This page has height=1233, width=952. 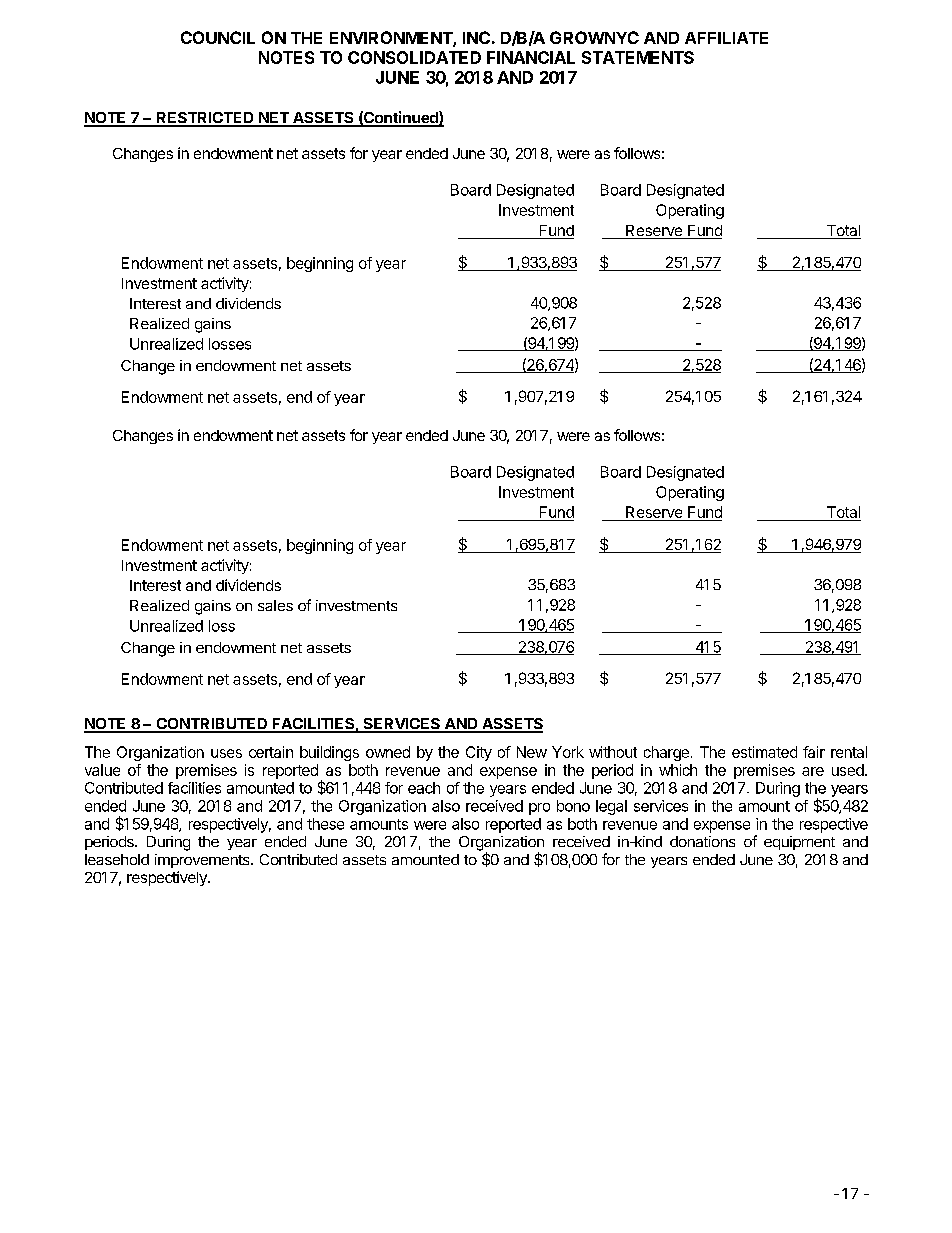 I want to click on COUNCIL, so click(x=218, y=37).
